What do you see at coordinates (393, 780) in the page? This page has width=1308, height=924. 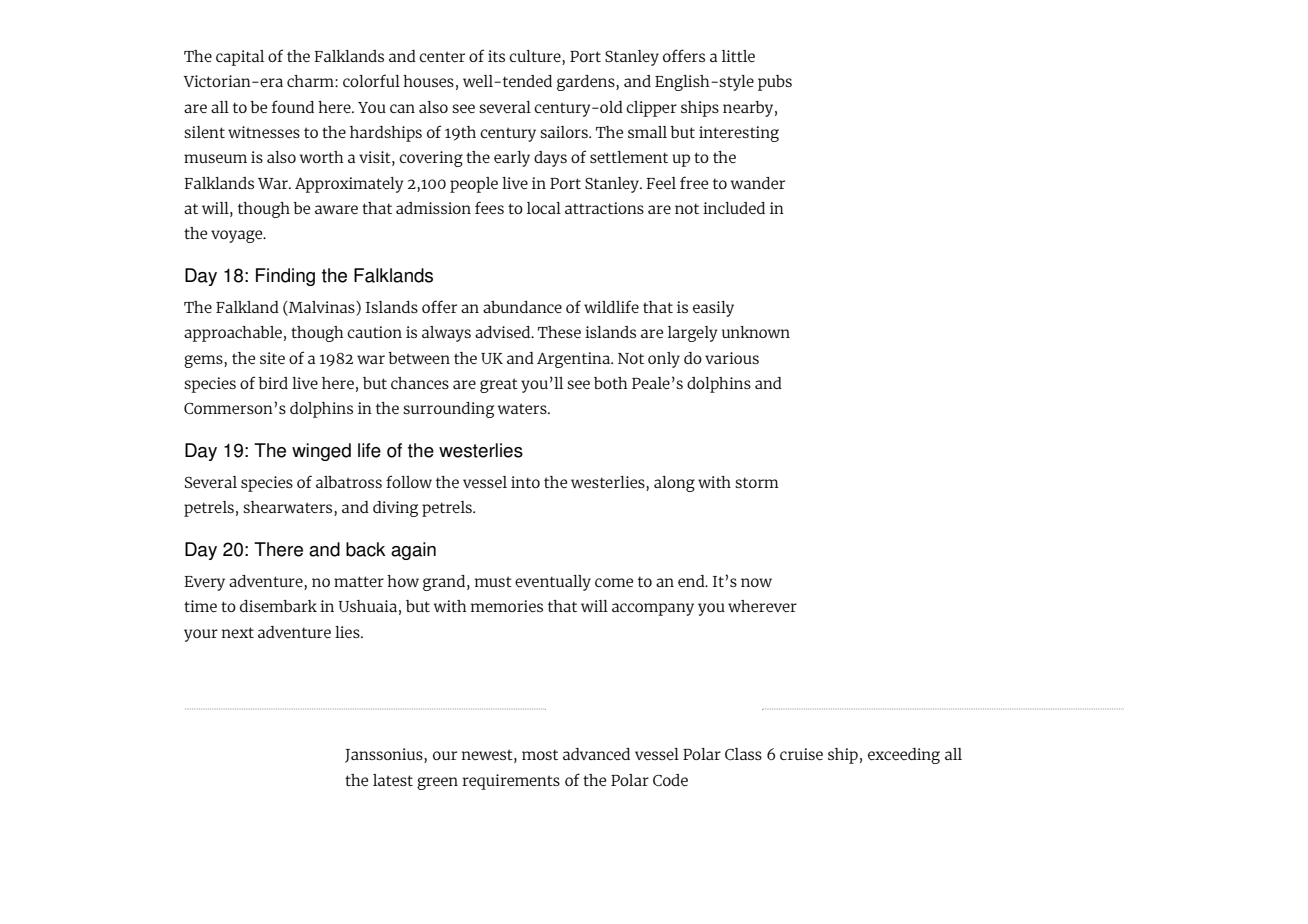 I see `latest` at bounding box center [393, 780].
